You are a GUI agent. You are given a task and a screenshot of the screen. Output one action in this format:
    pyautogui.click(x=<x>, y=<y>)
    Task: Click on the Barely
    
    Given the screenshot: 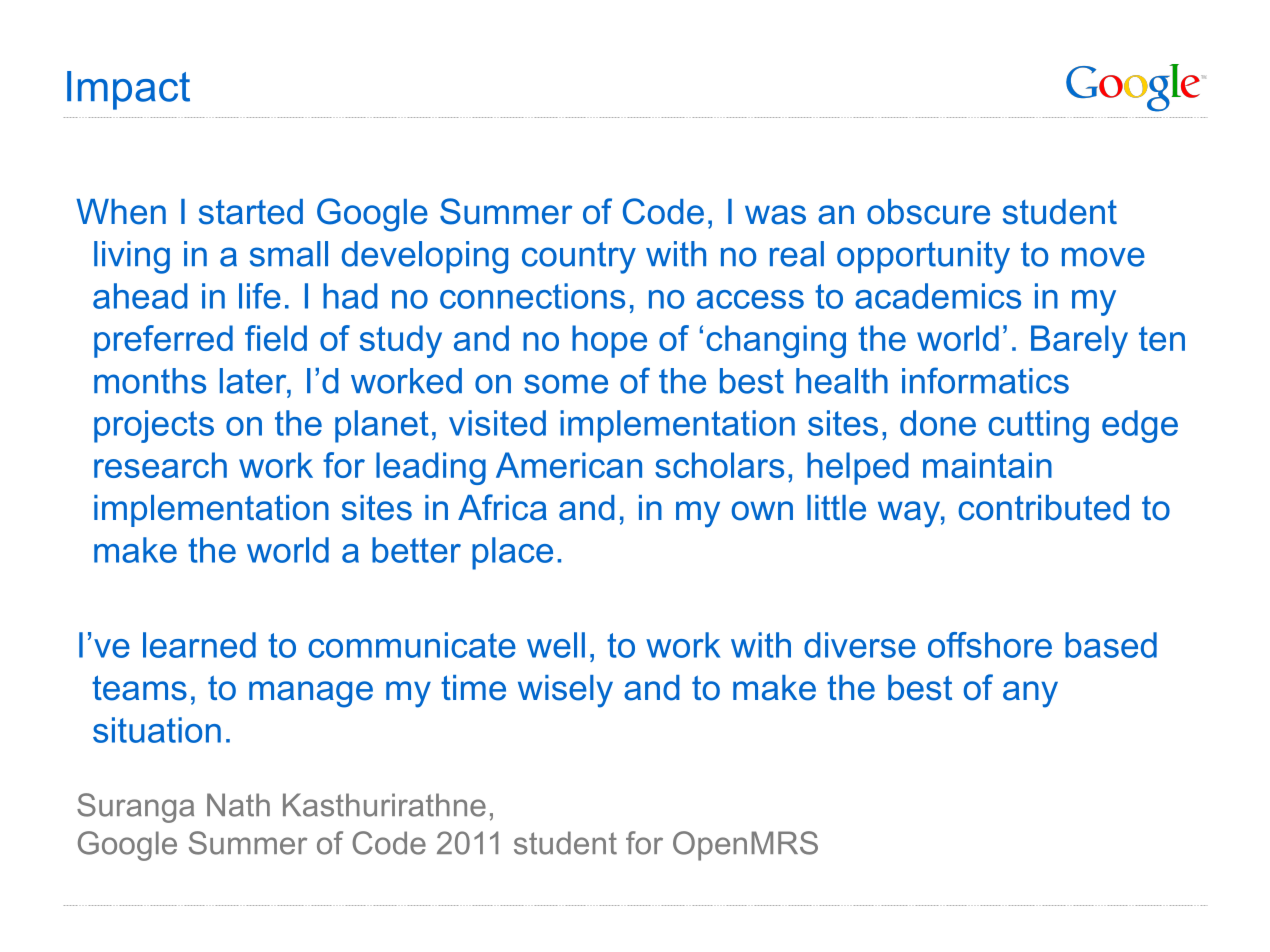 What is the action you would take?
    pyautogui.click(x=1079, y=341)
